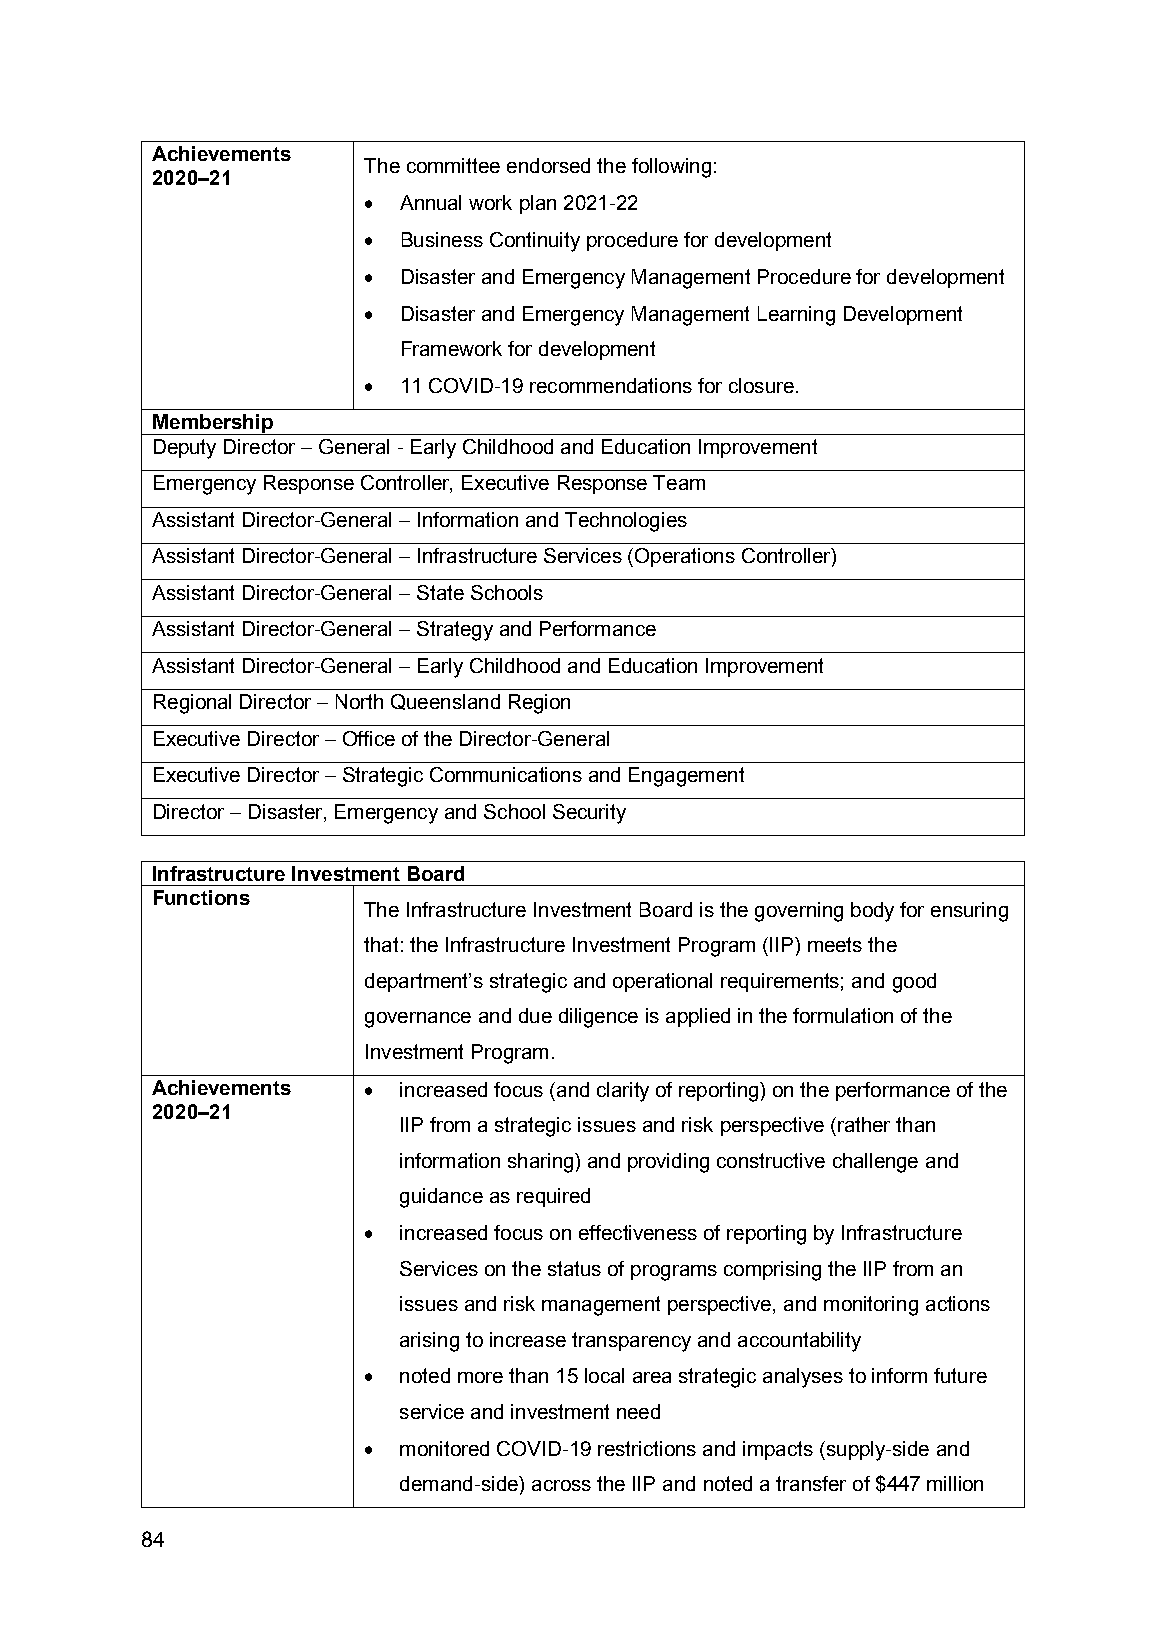  Describe the element at coordinates (796, 316) in the document. I see `Learning` at that location.
